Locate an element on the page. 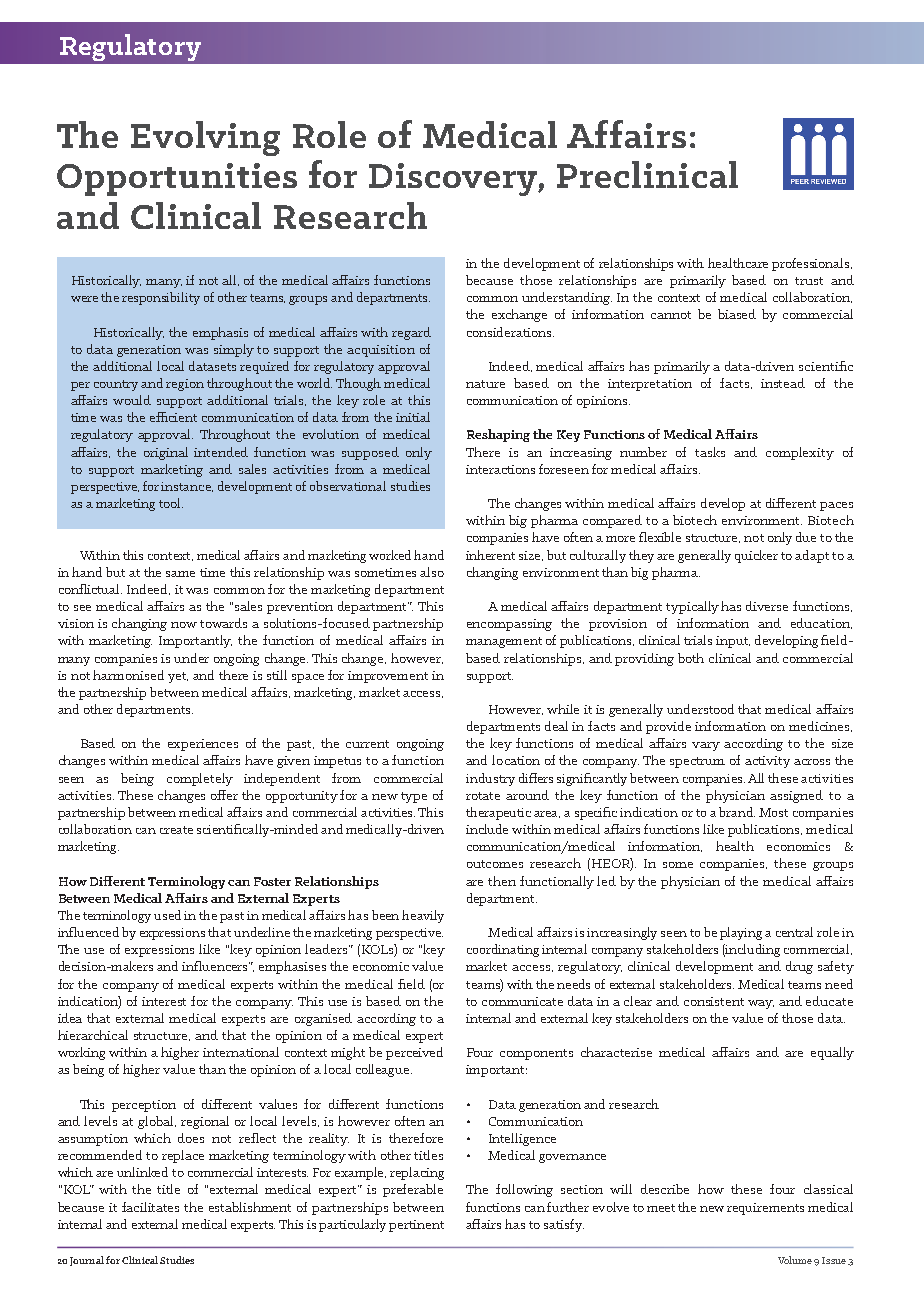 The height and width of the image is (1308, 924). pertinent is located at coordinates (416, 1226).
